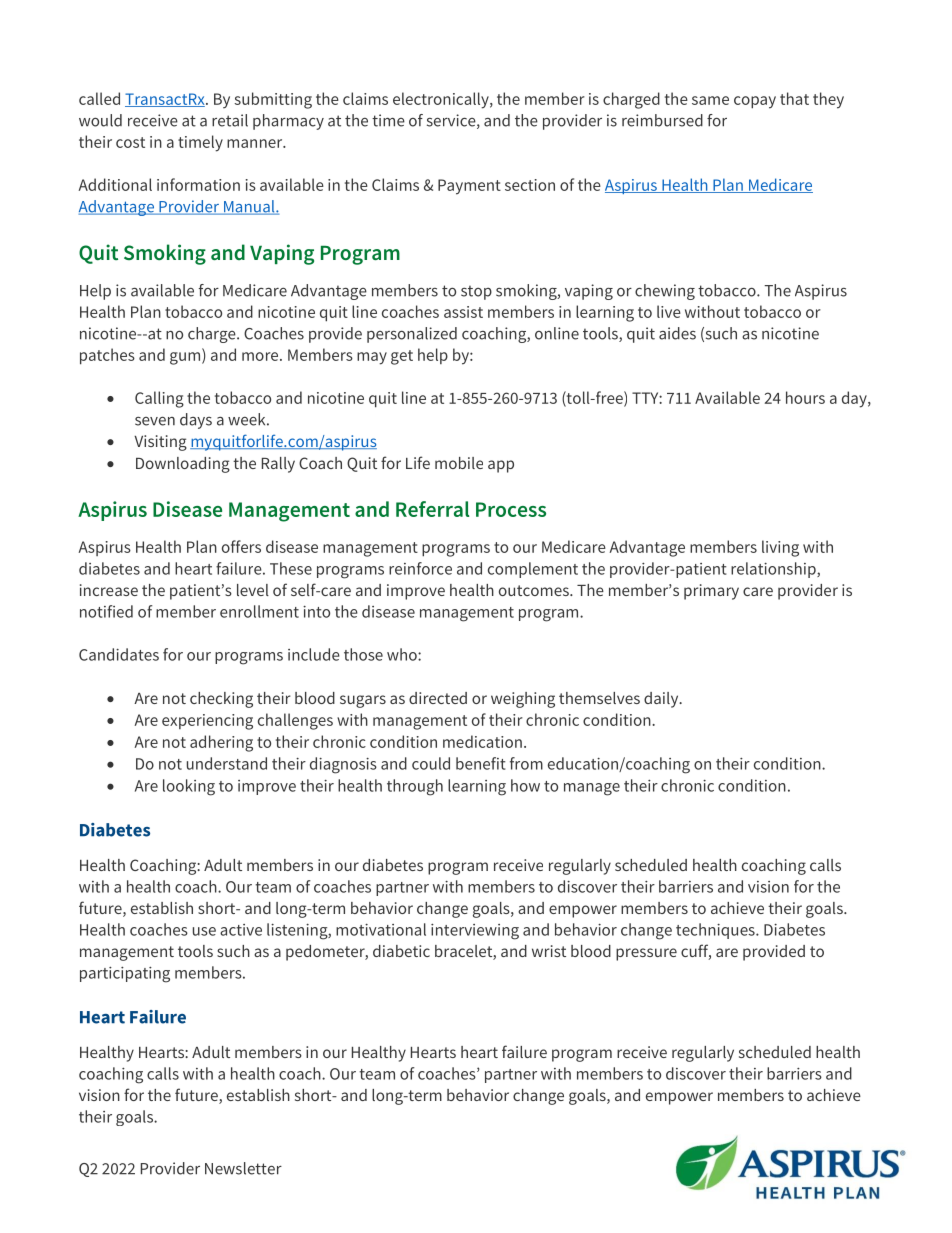 The width and height of the document is (952, 1233). Describe the element at coordinates (230, 120) in the document. I see `retail` at that location.
